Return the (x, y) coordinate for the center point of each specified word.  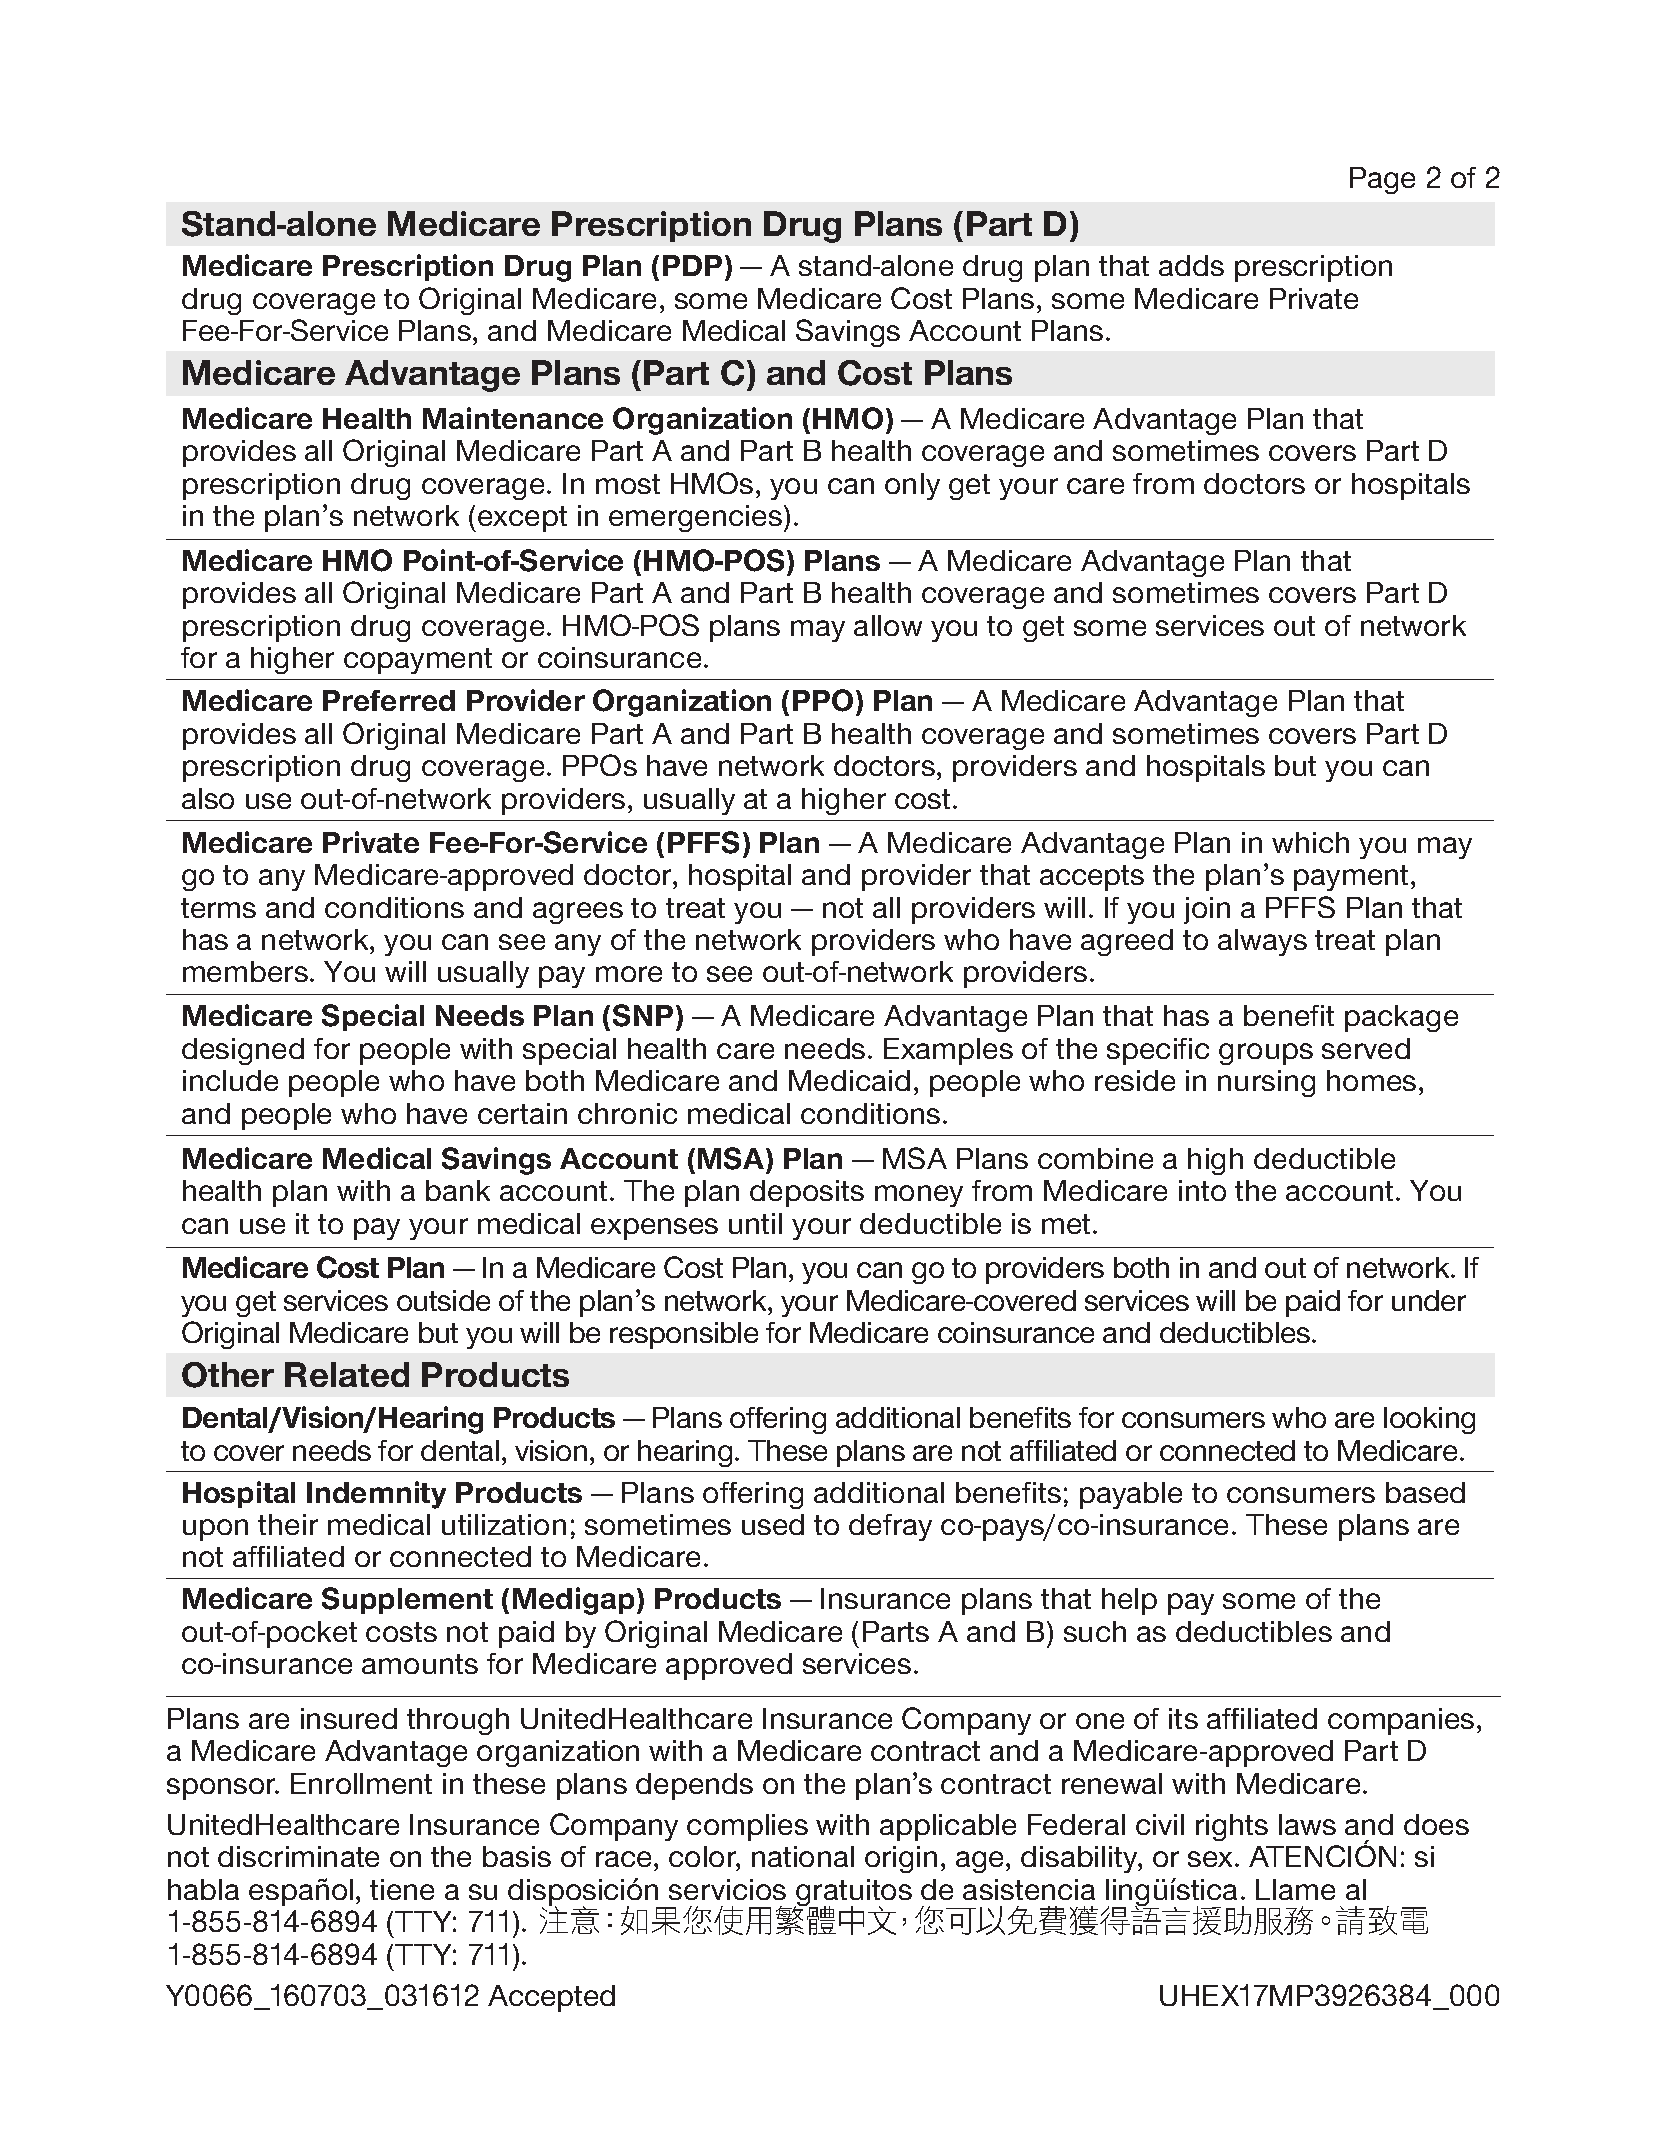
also (208, 798)
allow (888, 625)
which (1310, 842)
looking (1429, 1420)
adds (1191, 265)
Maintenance (513, 418)
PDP (692, 265)
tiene (402, 1889)
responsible (684, 1335)
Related (347, 1374)
